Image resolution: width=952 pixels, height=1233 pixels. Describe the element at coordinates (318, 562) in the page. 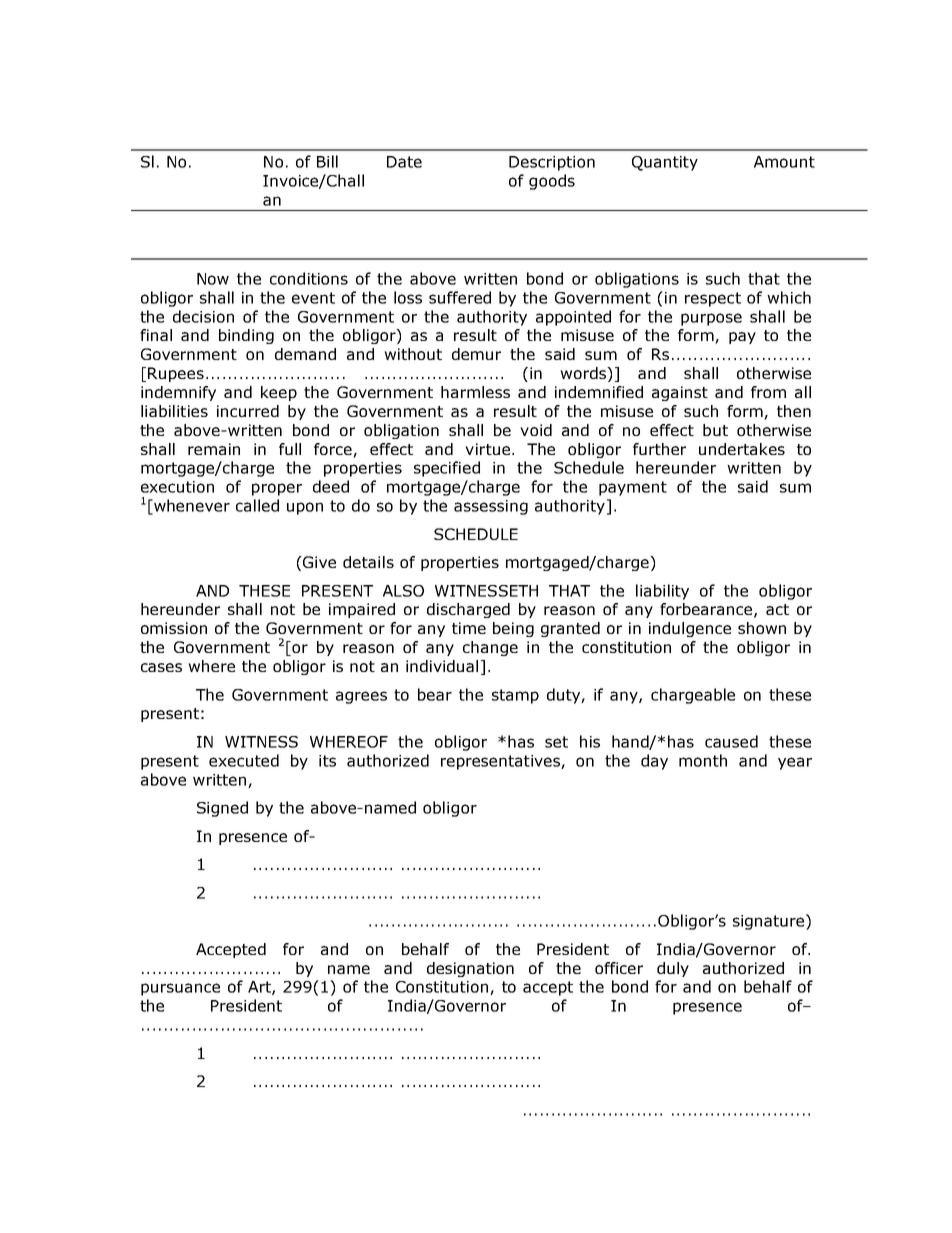

I see `Give` at that location.
